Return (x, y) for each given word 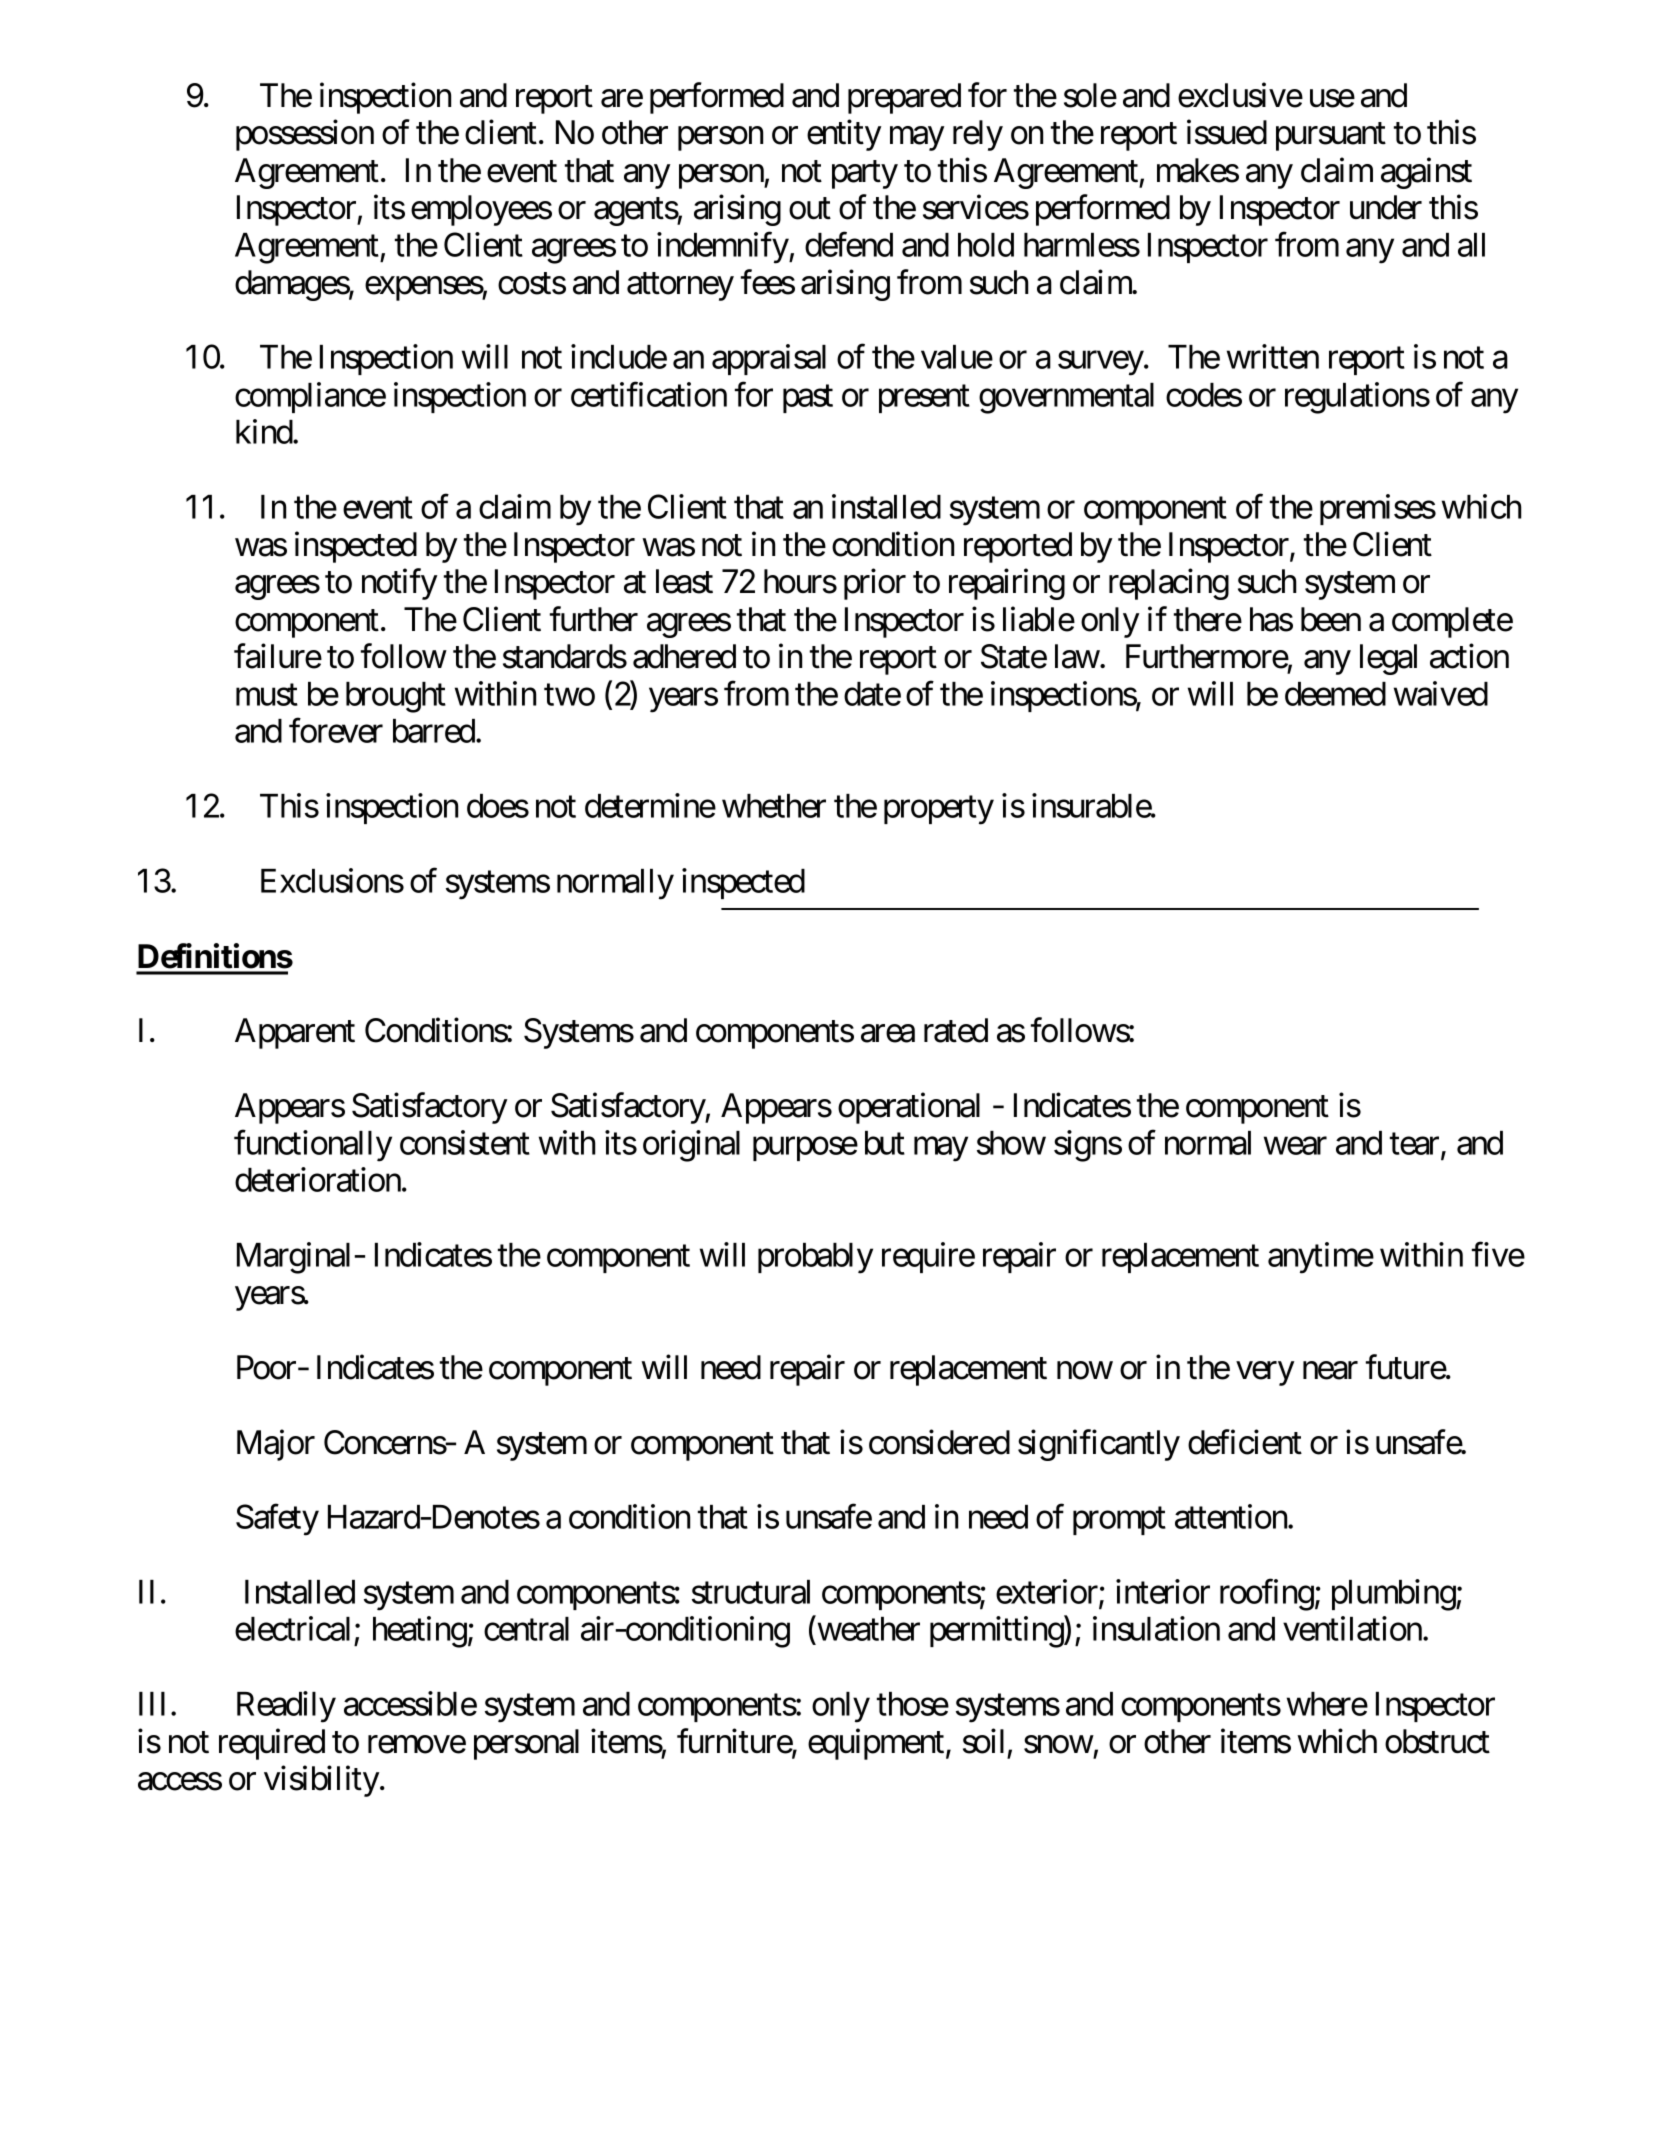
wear (1295, 1146)
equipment (876, 1744)
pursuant (1331, 137)
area (888, 1034)
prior (875, 584)
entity (844, 135)
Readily (286, 1707)
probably (815, 1258)
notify (399, 584)
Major (276, 1445)
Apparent (295, 1033)
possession (305, 135)
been (1331, 619)
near (1330, 1371)
